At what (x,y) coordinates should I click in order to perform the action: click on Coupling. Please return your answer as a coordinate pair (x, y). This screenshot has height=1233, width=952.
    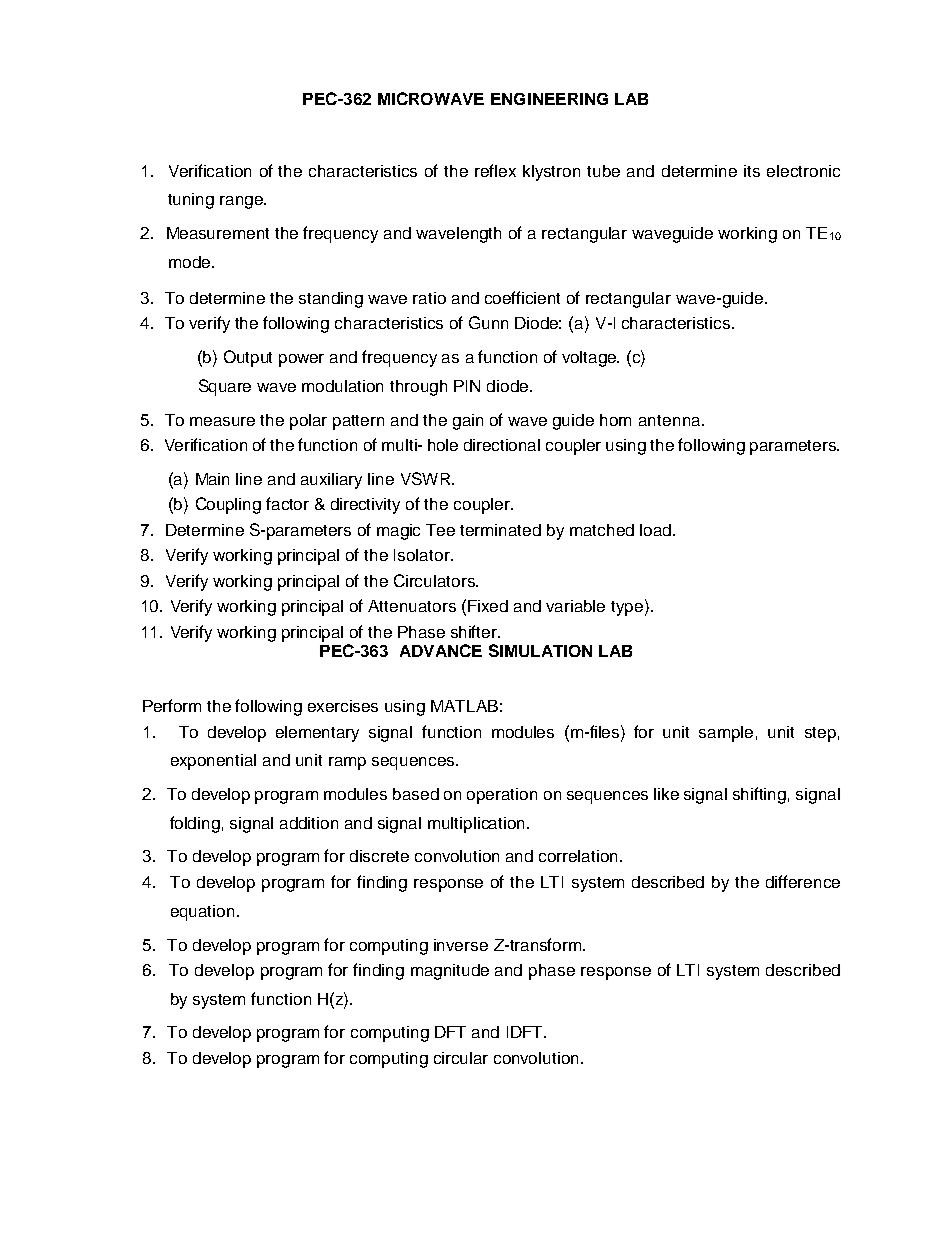
    Looking at the image, I should click on (228, 505).
